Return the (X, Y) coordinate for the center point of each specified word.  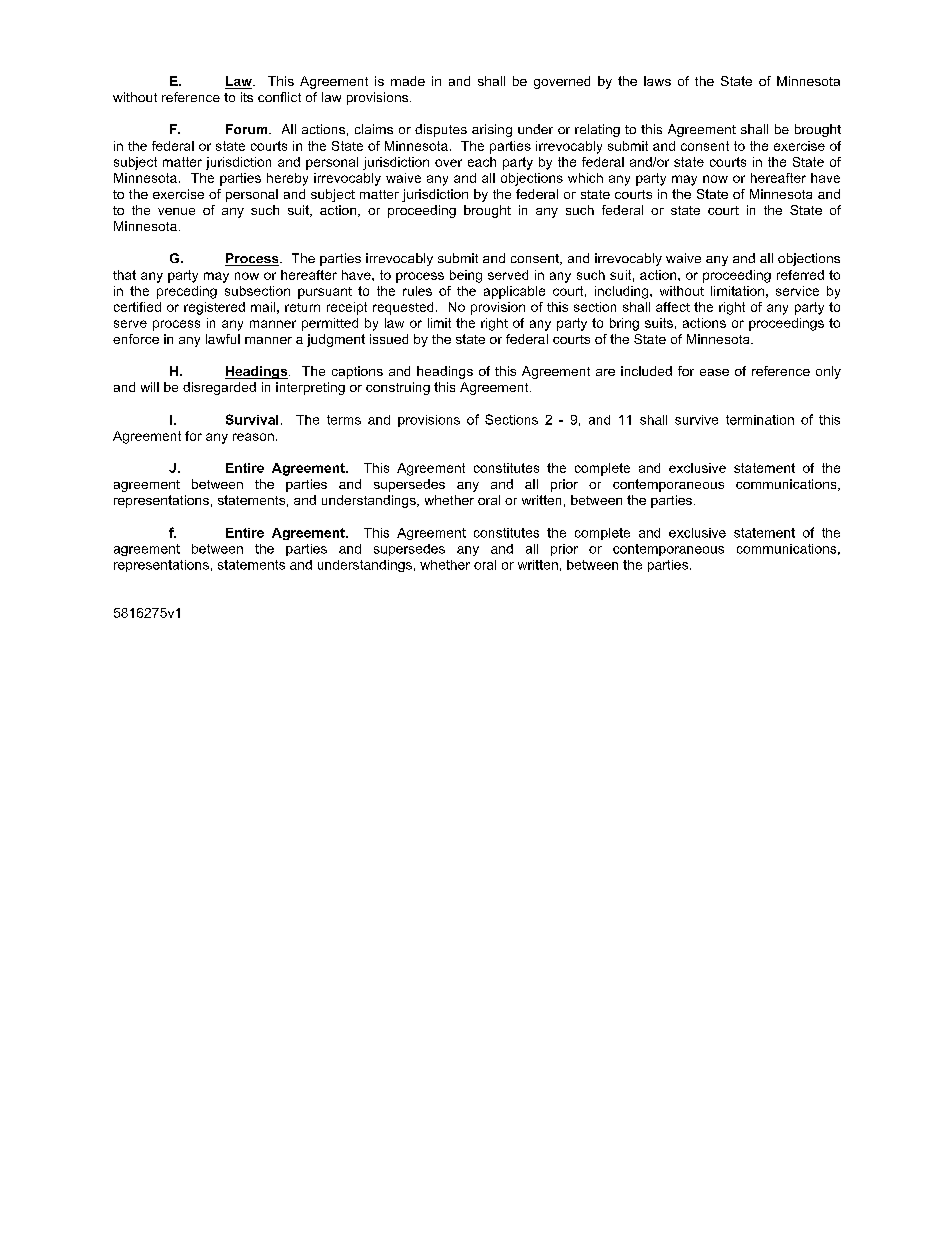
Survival (252, 419)
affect (673, 307)
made (408, 81)
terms (344, 420)
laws (657, 81)
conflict (279, 97)
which (585, 178)
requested (403, 308)
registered (214, 308)
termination (760, 420)
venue (176, 211)
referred (800, 275)
